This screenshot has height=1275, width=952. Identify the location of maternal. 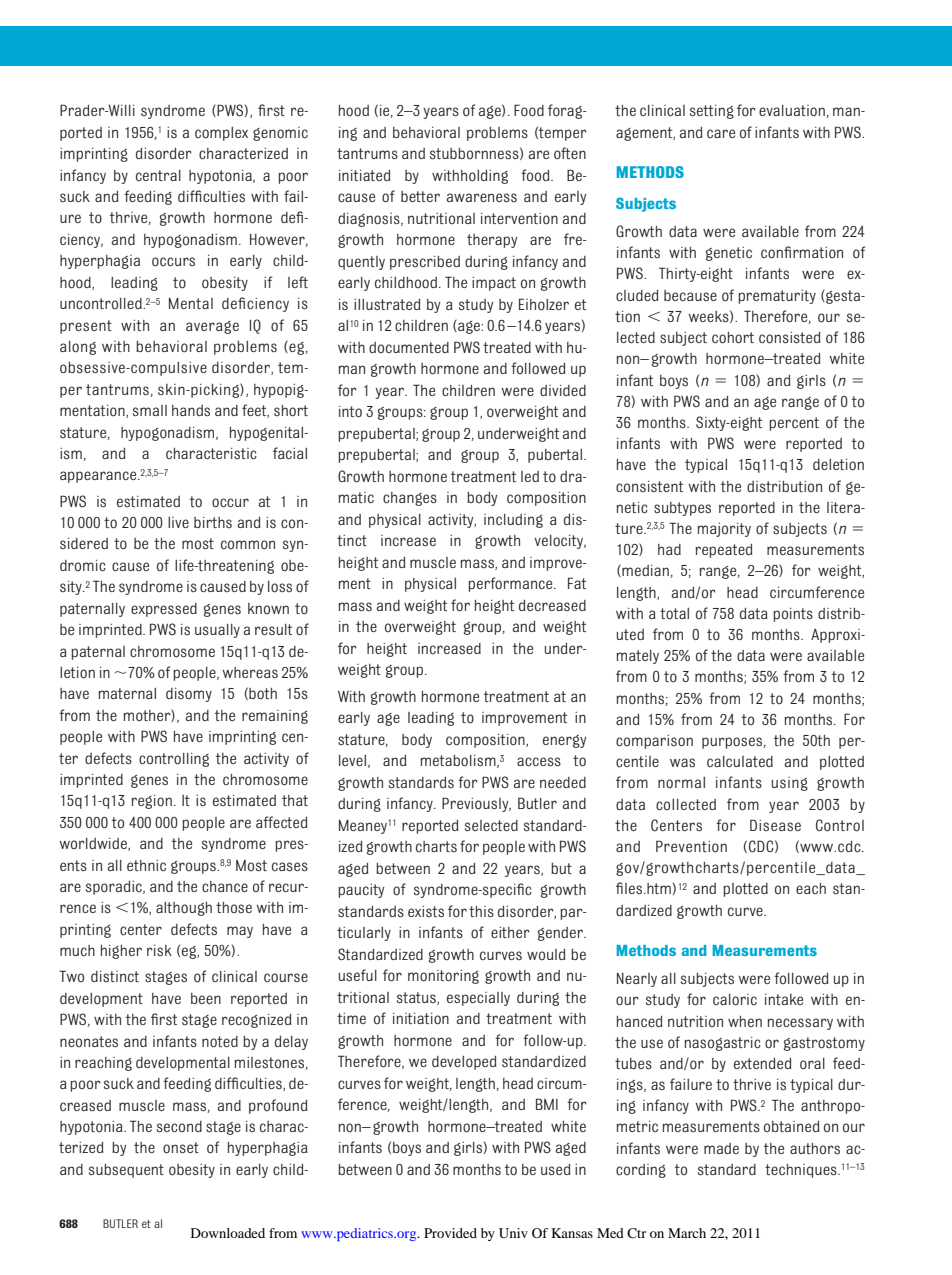
(127, 693).
